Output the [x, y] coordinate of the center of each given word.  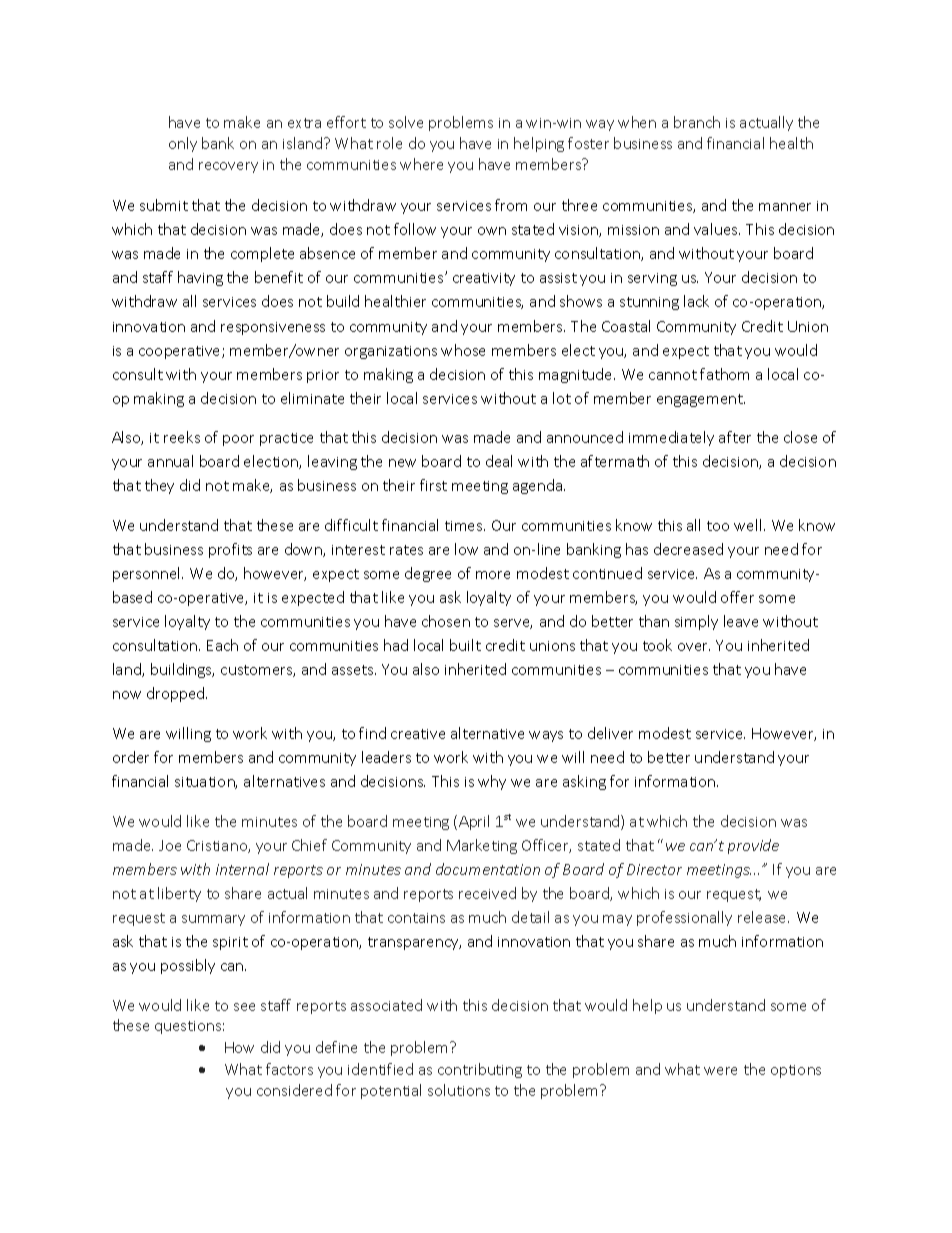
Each [222, 645]
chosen [446, 621]
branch [697, 122]
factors [289, 1069]
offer [737, 597]
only [183, 144]
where [421, 164]
